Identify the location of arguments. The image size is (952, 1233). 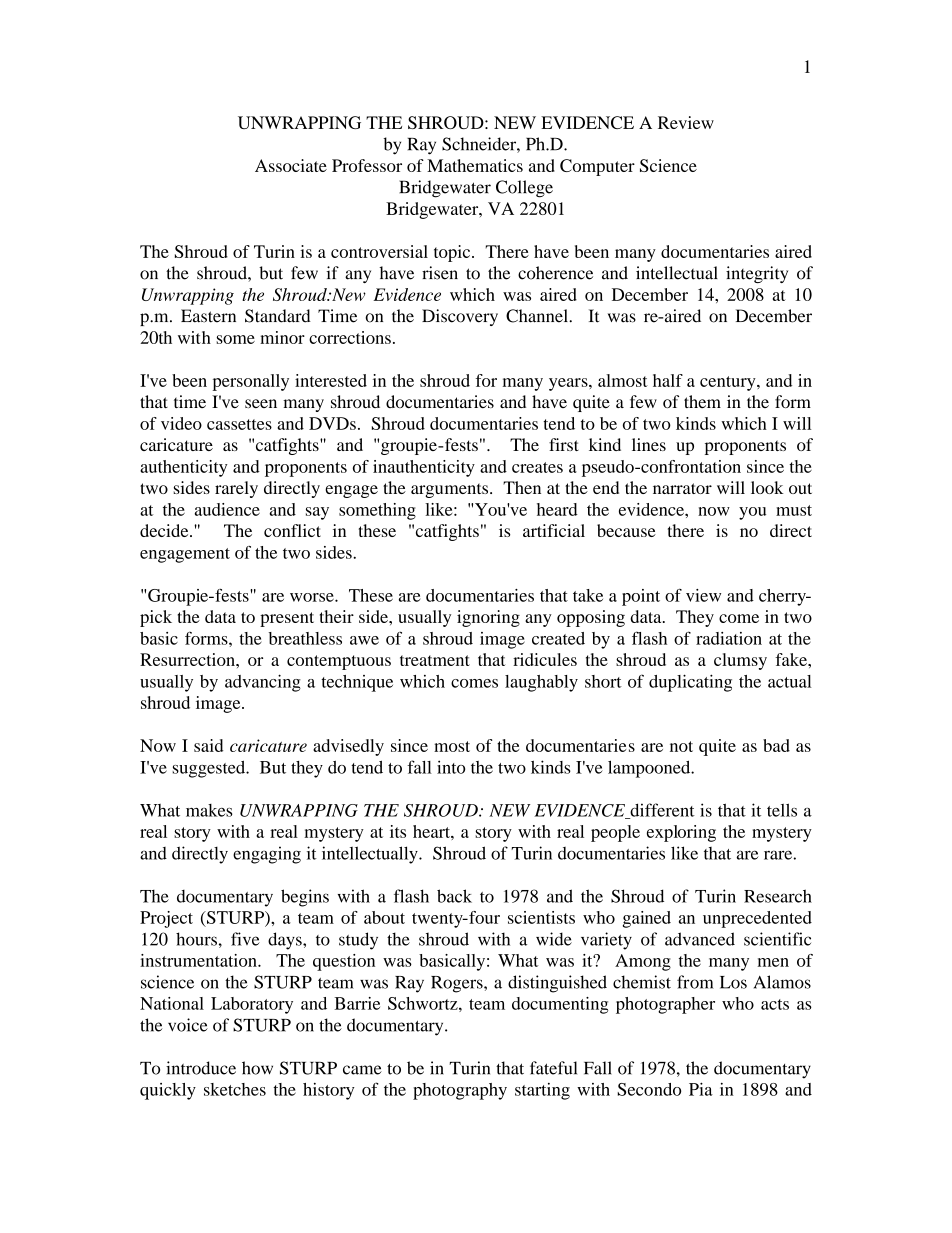
(451, 490).
